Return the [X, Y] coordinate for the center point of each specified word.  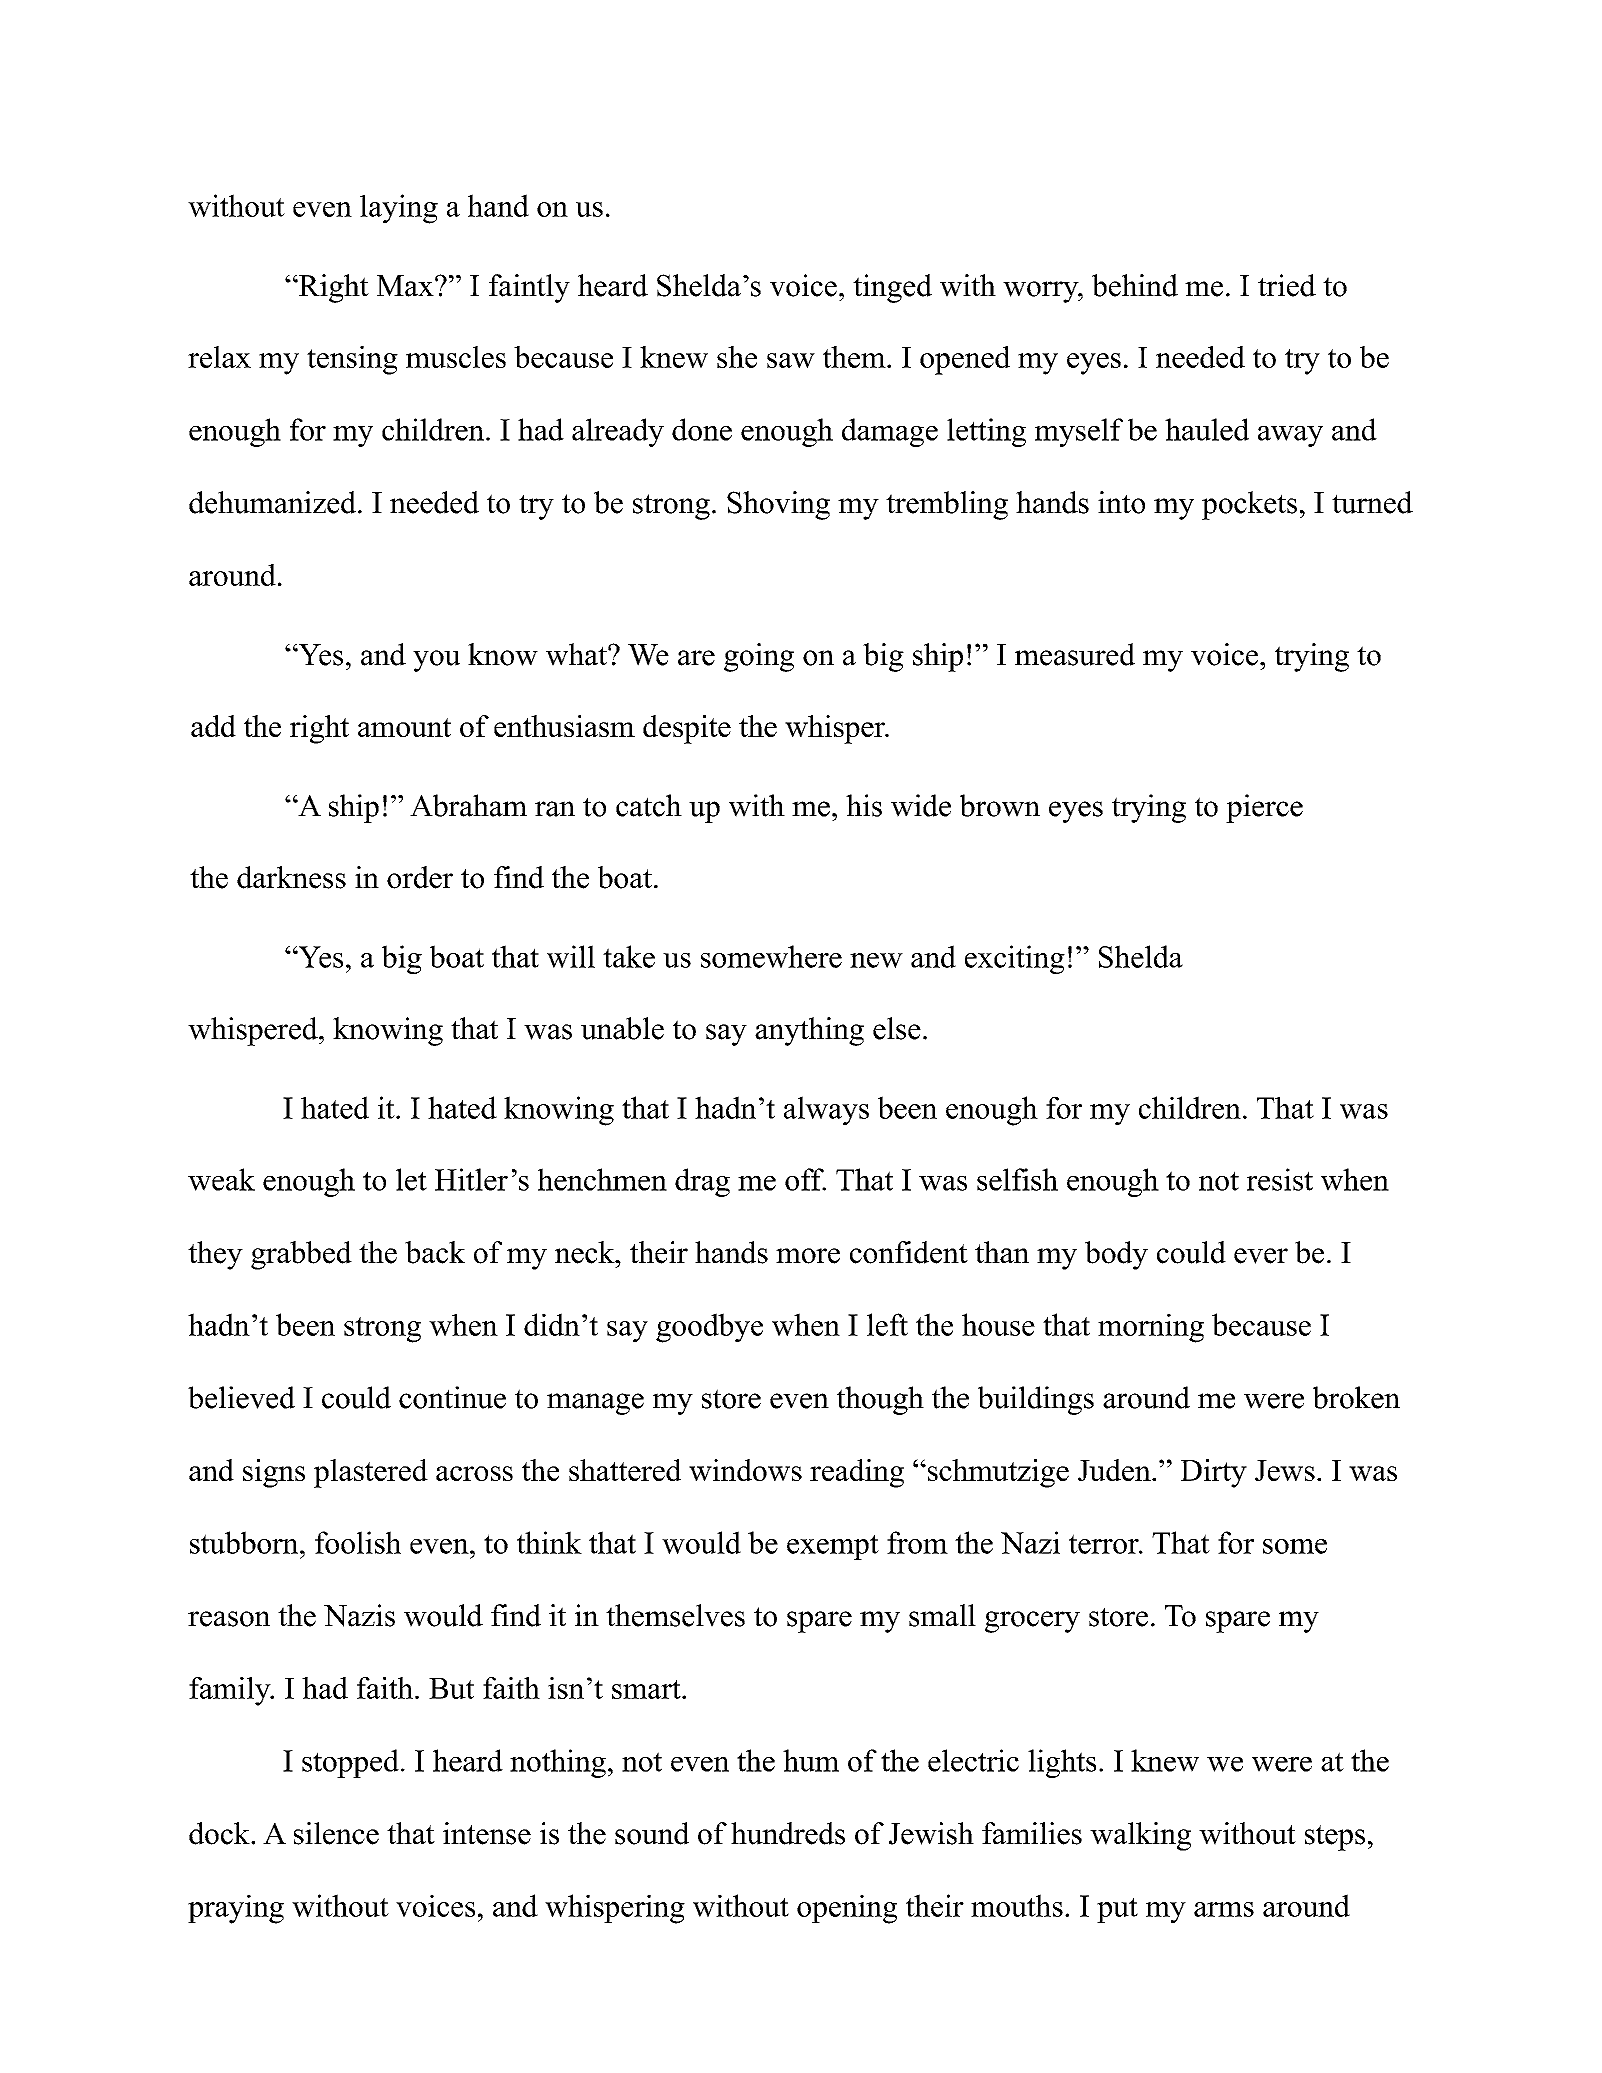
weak [221, 1179]
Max [406, 286]
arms [1224, 1909]
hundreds [788, 1833]
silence [336, 1833]
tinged [892, 288]
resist [1280, 1179]
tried [1287, 285]
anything [809, 1031]
